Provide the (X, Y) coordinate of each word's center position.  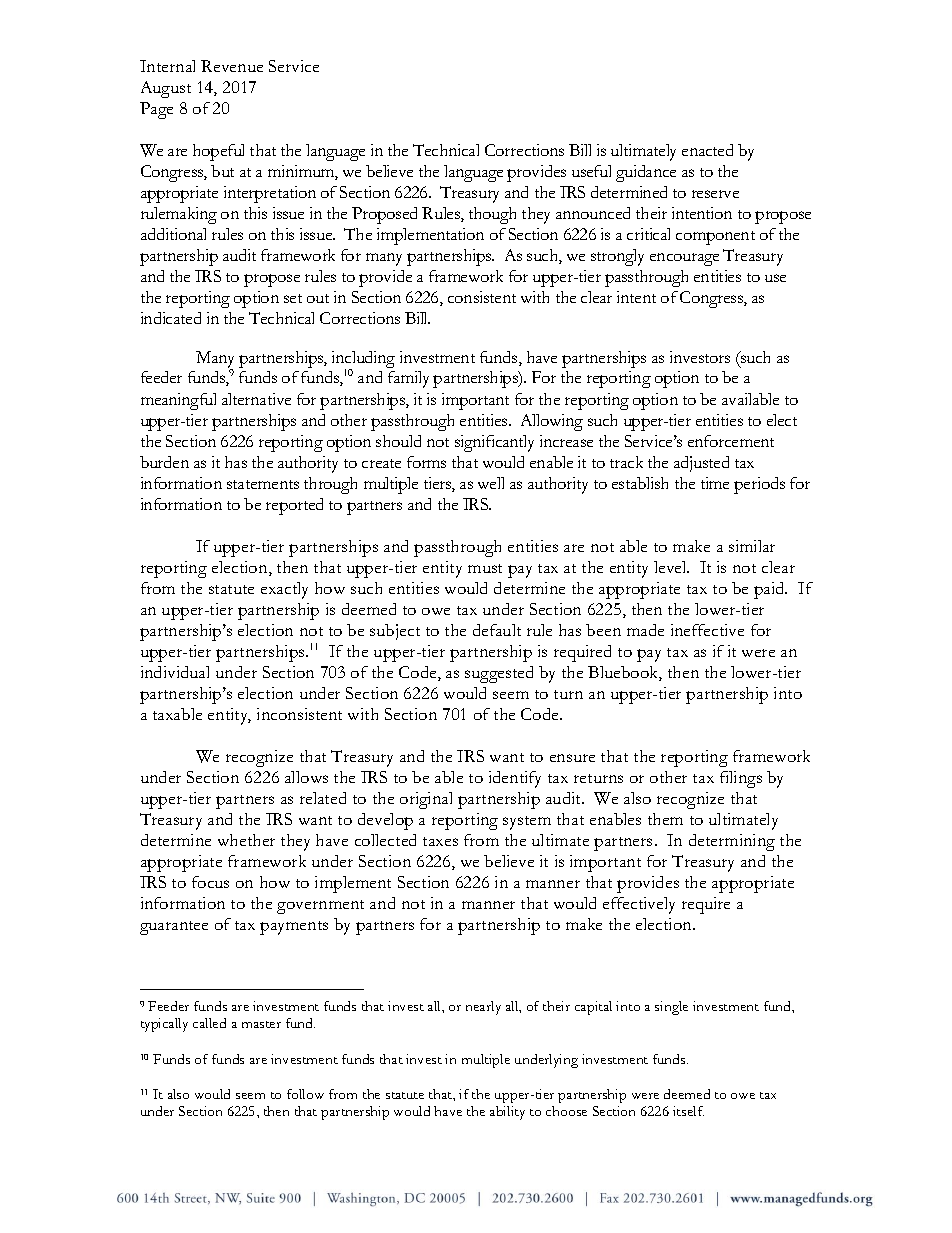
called (209, 1023)
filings (741, 779)
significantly (494, 443)
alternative (256, 399)
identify (515, 779)
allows (306, 777)
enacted (707, 150)
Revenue (232, 66)
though (492, 215)
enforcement (731, 441)
